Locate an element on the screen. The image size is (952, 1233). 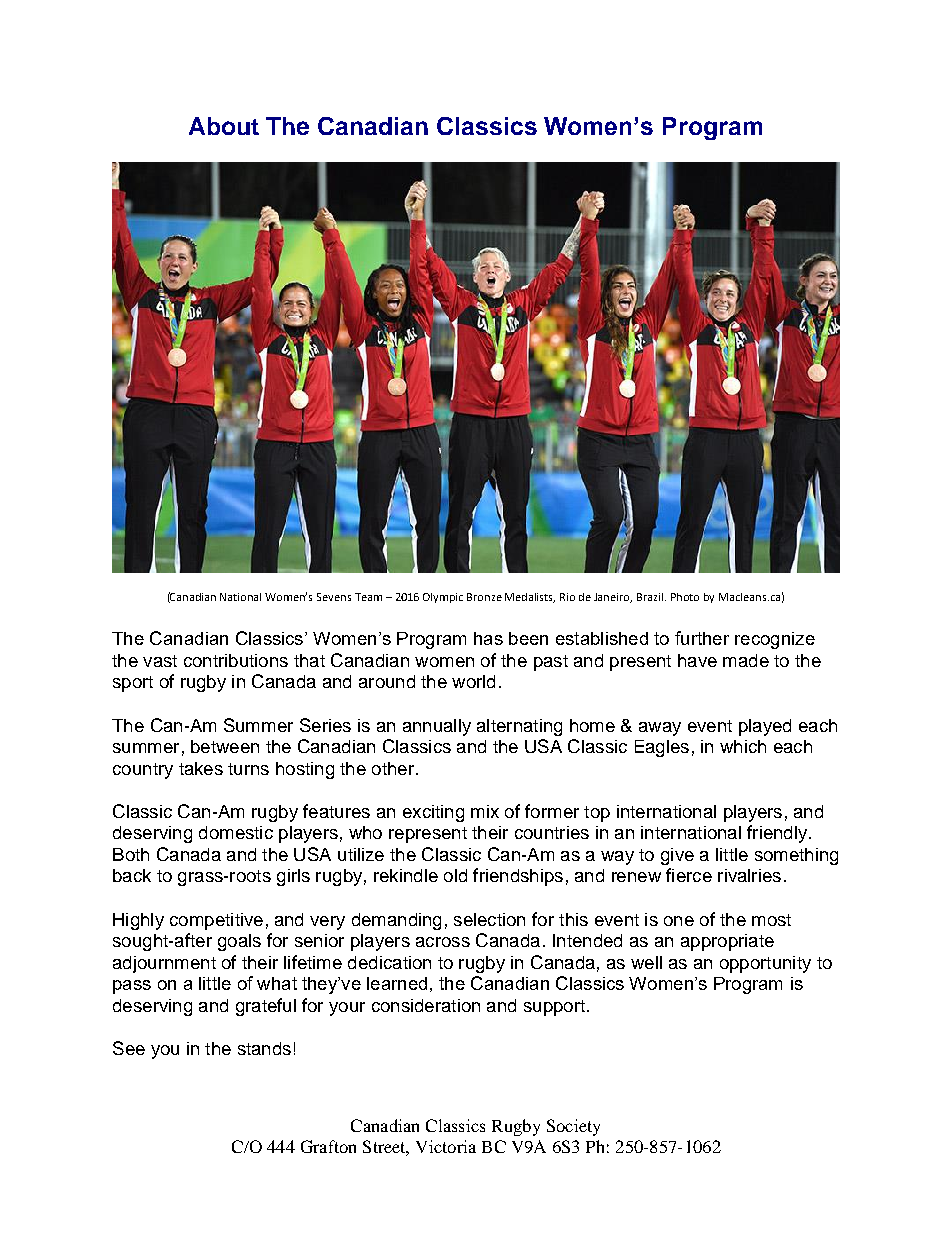
stands is located at coordinates (264, 1048).
